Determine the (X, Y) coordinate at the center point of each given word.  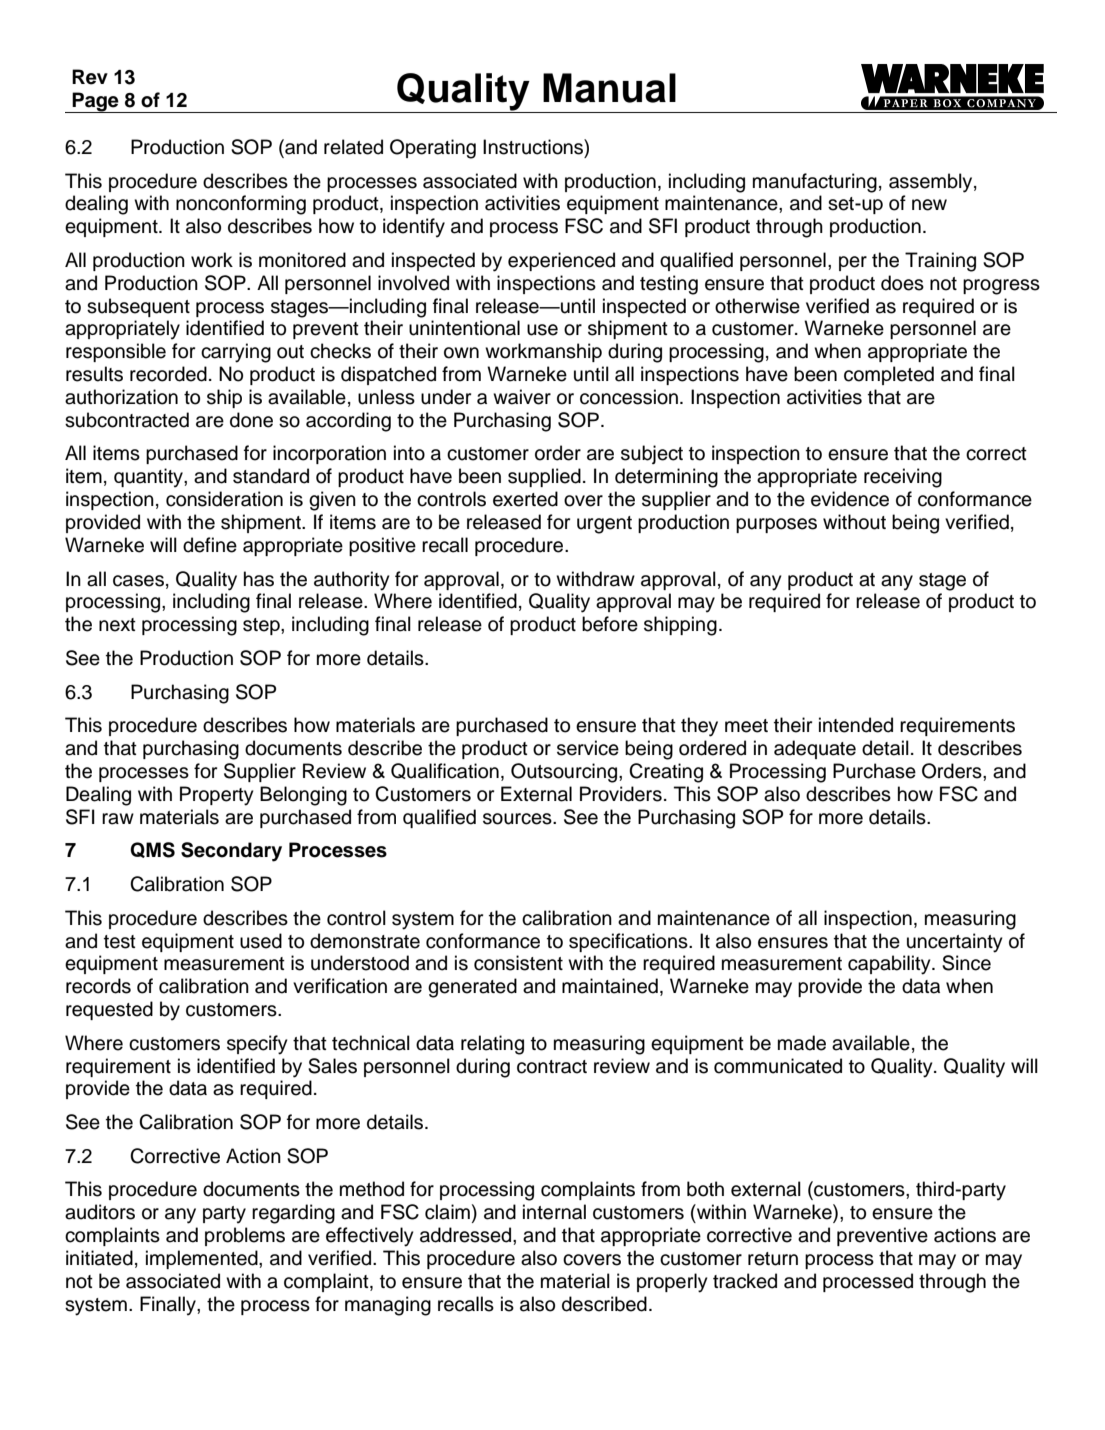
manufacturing (815, 183)
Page (96, 102)
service (588, 748)
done (251, 420)
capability (890, 965)
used (261, 941)
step (262, 626)
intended (856, 725)
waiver (522, 397)
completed (889, 375)
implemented (203, 1259)
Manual (609, 88)
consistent (518, 963)
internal (554, 1212)
